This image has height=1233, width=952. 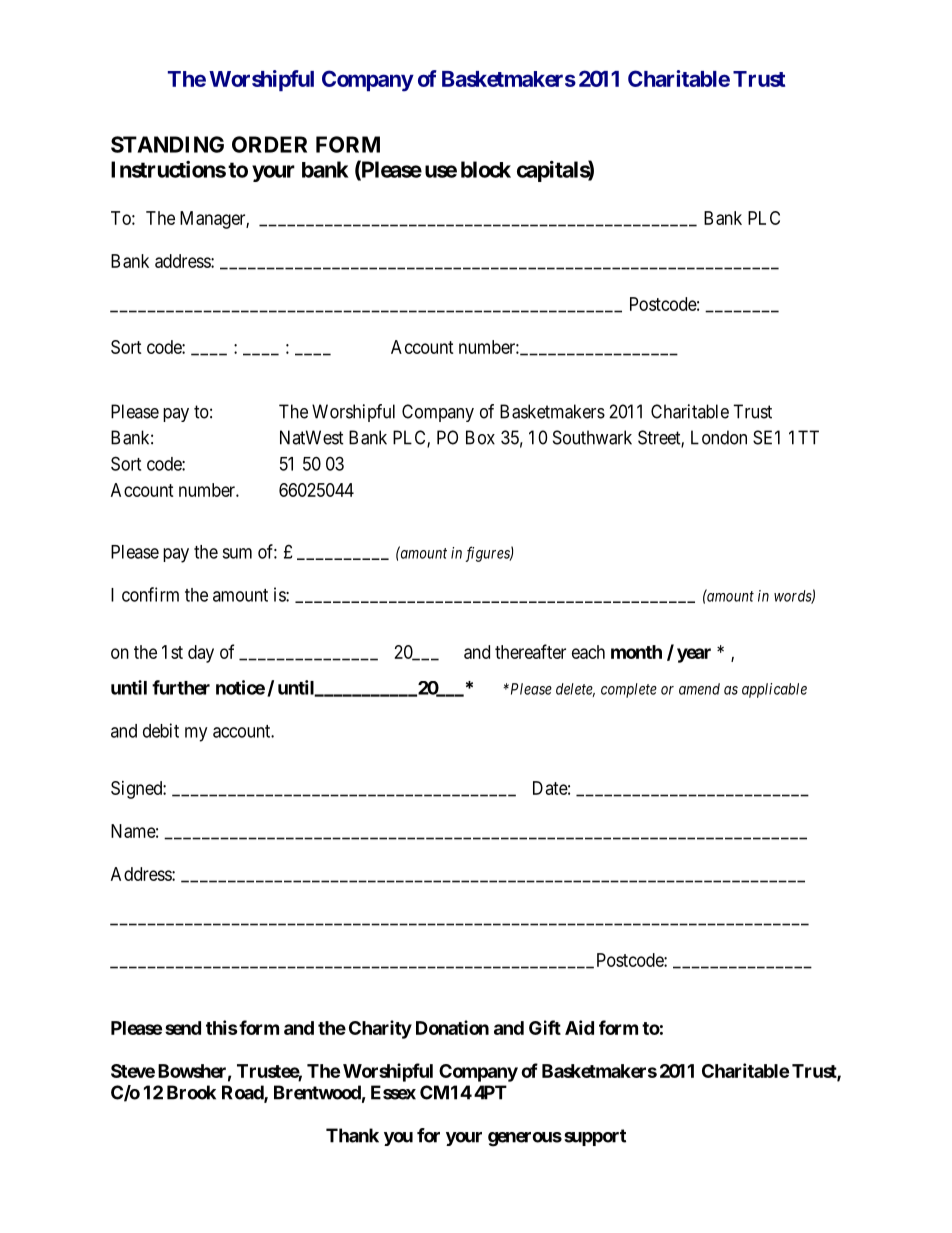 I want to click on support, so click(x=595, y=1137).
